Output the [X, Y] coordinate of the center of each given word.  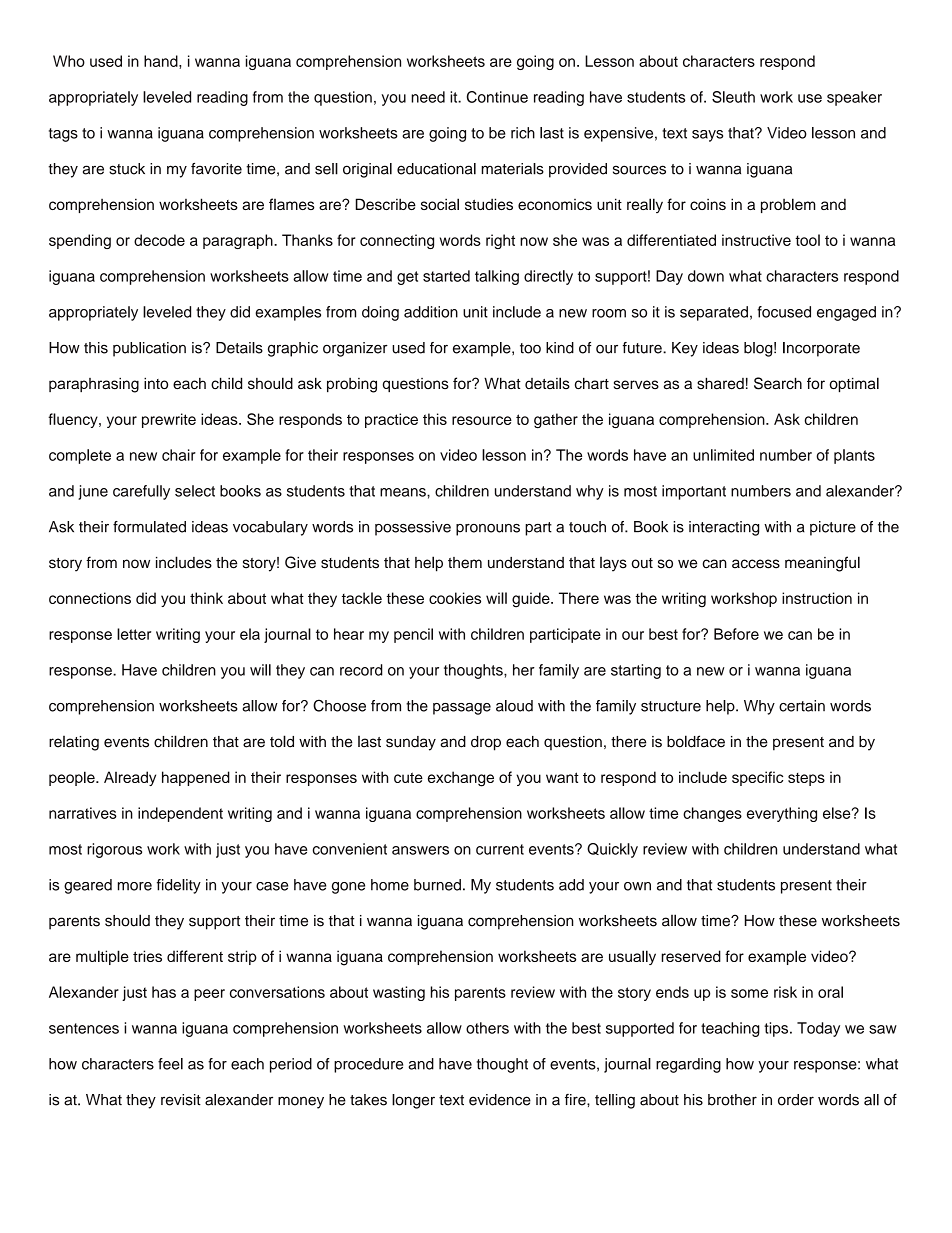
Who [69, 61]
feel [170, 1064]
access [756, 564]
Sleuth [733, 97]
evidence [500, 1100]
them [465, 563]
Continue [497, 97]
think [206, 598]
